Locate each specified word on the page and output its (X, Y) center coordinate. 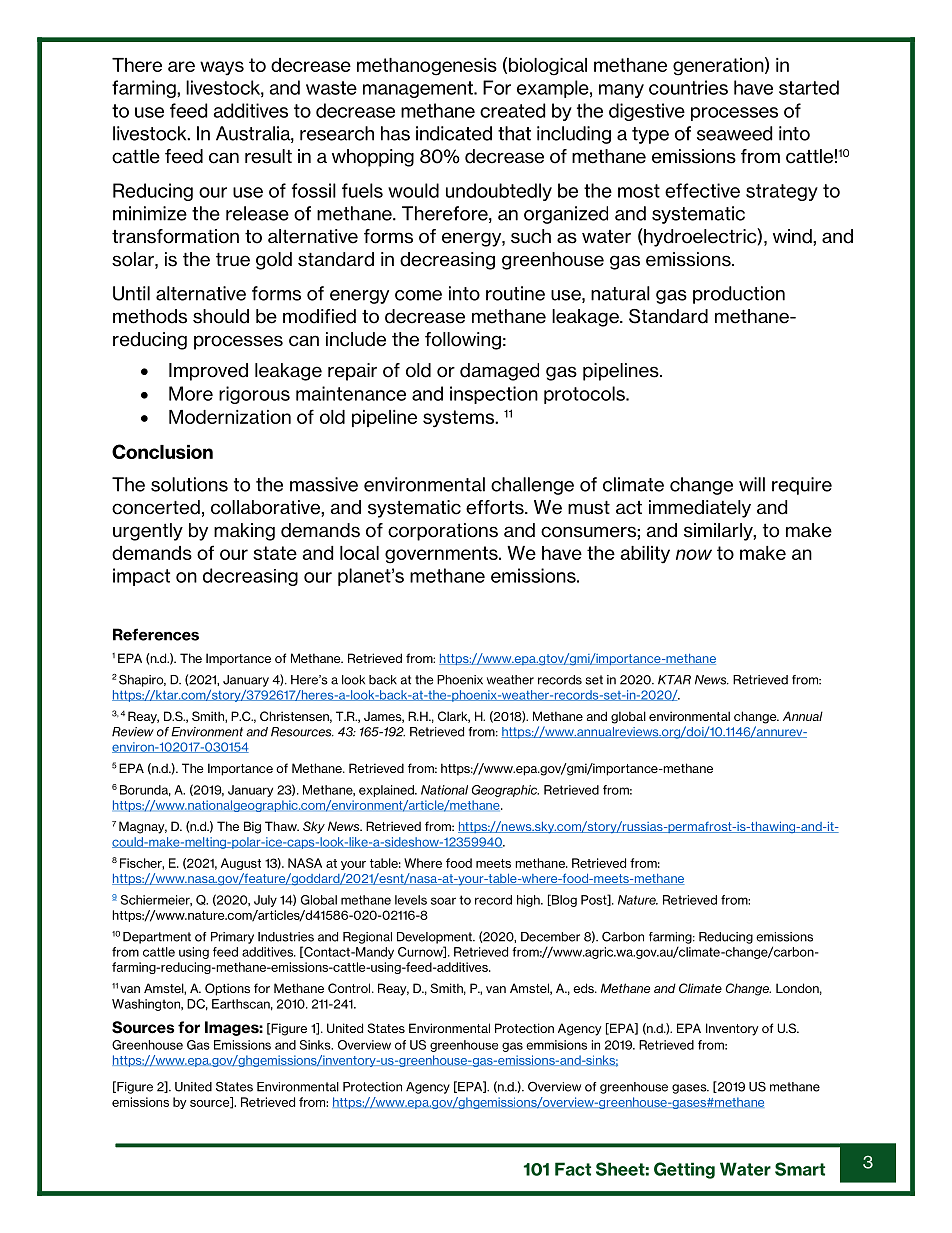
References (156, 634)
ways (222, 68)
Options (227, 989)
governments (442, 555)
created (512, 110)
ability (645, 555)
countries (688, 87)
